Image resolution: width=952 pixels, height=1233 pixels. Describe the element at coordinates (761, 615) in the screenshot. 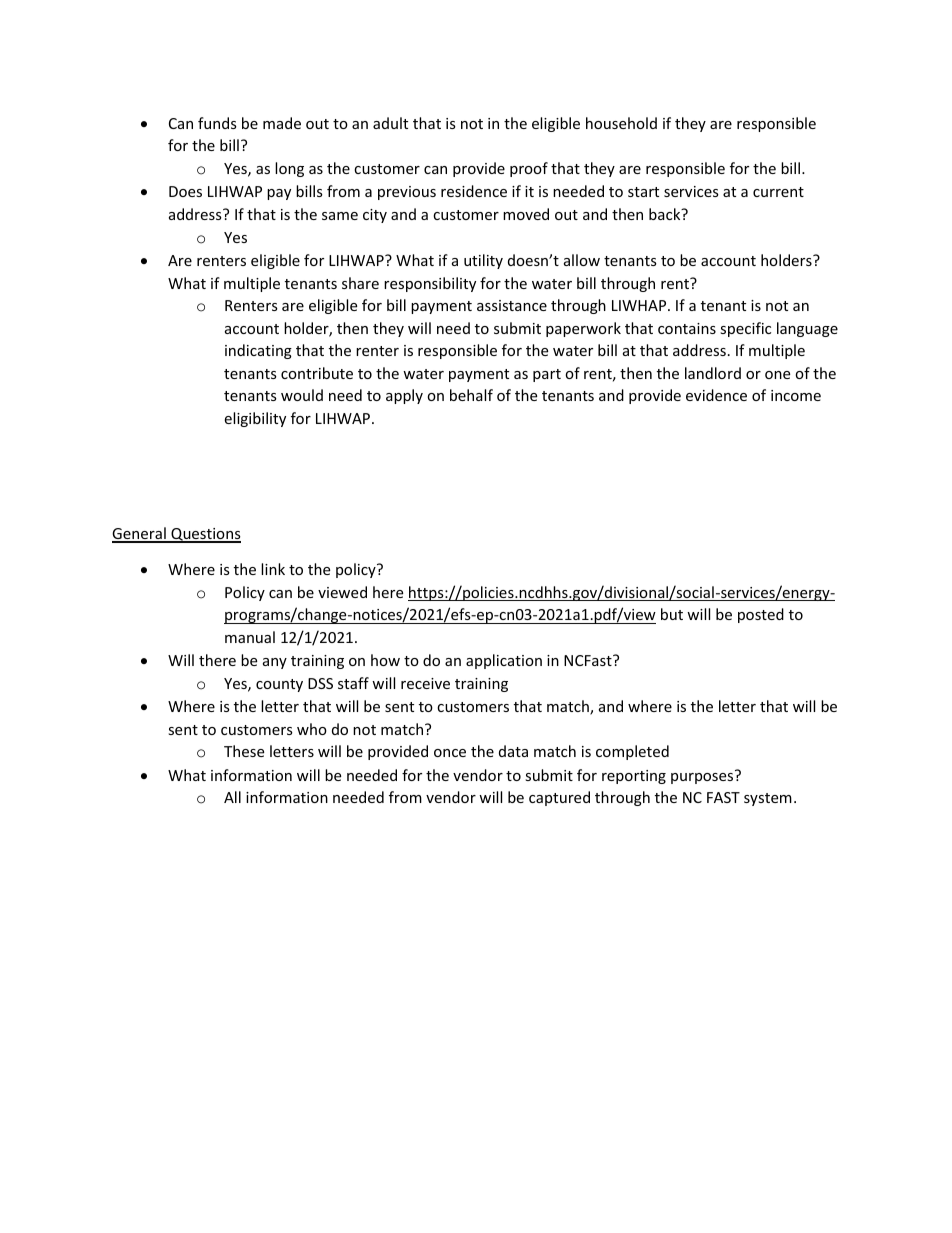

I see `posted` at that location.
